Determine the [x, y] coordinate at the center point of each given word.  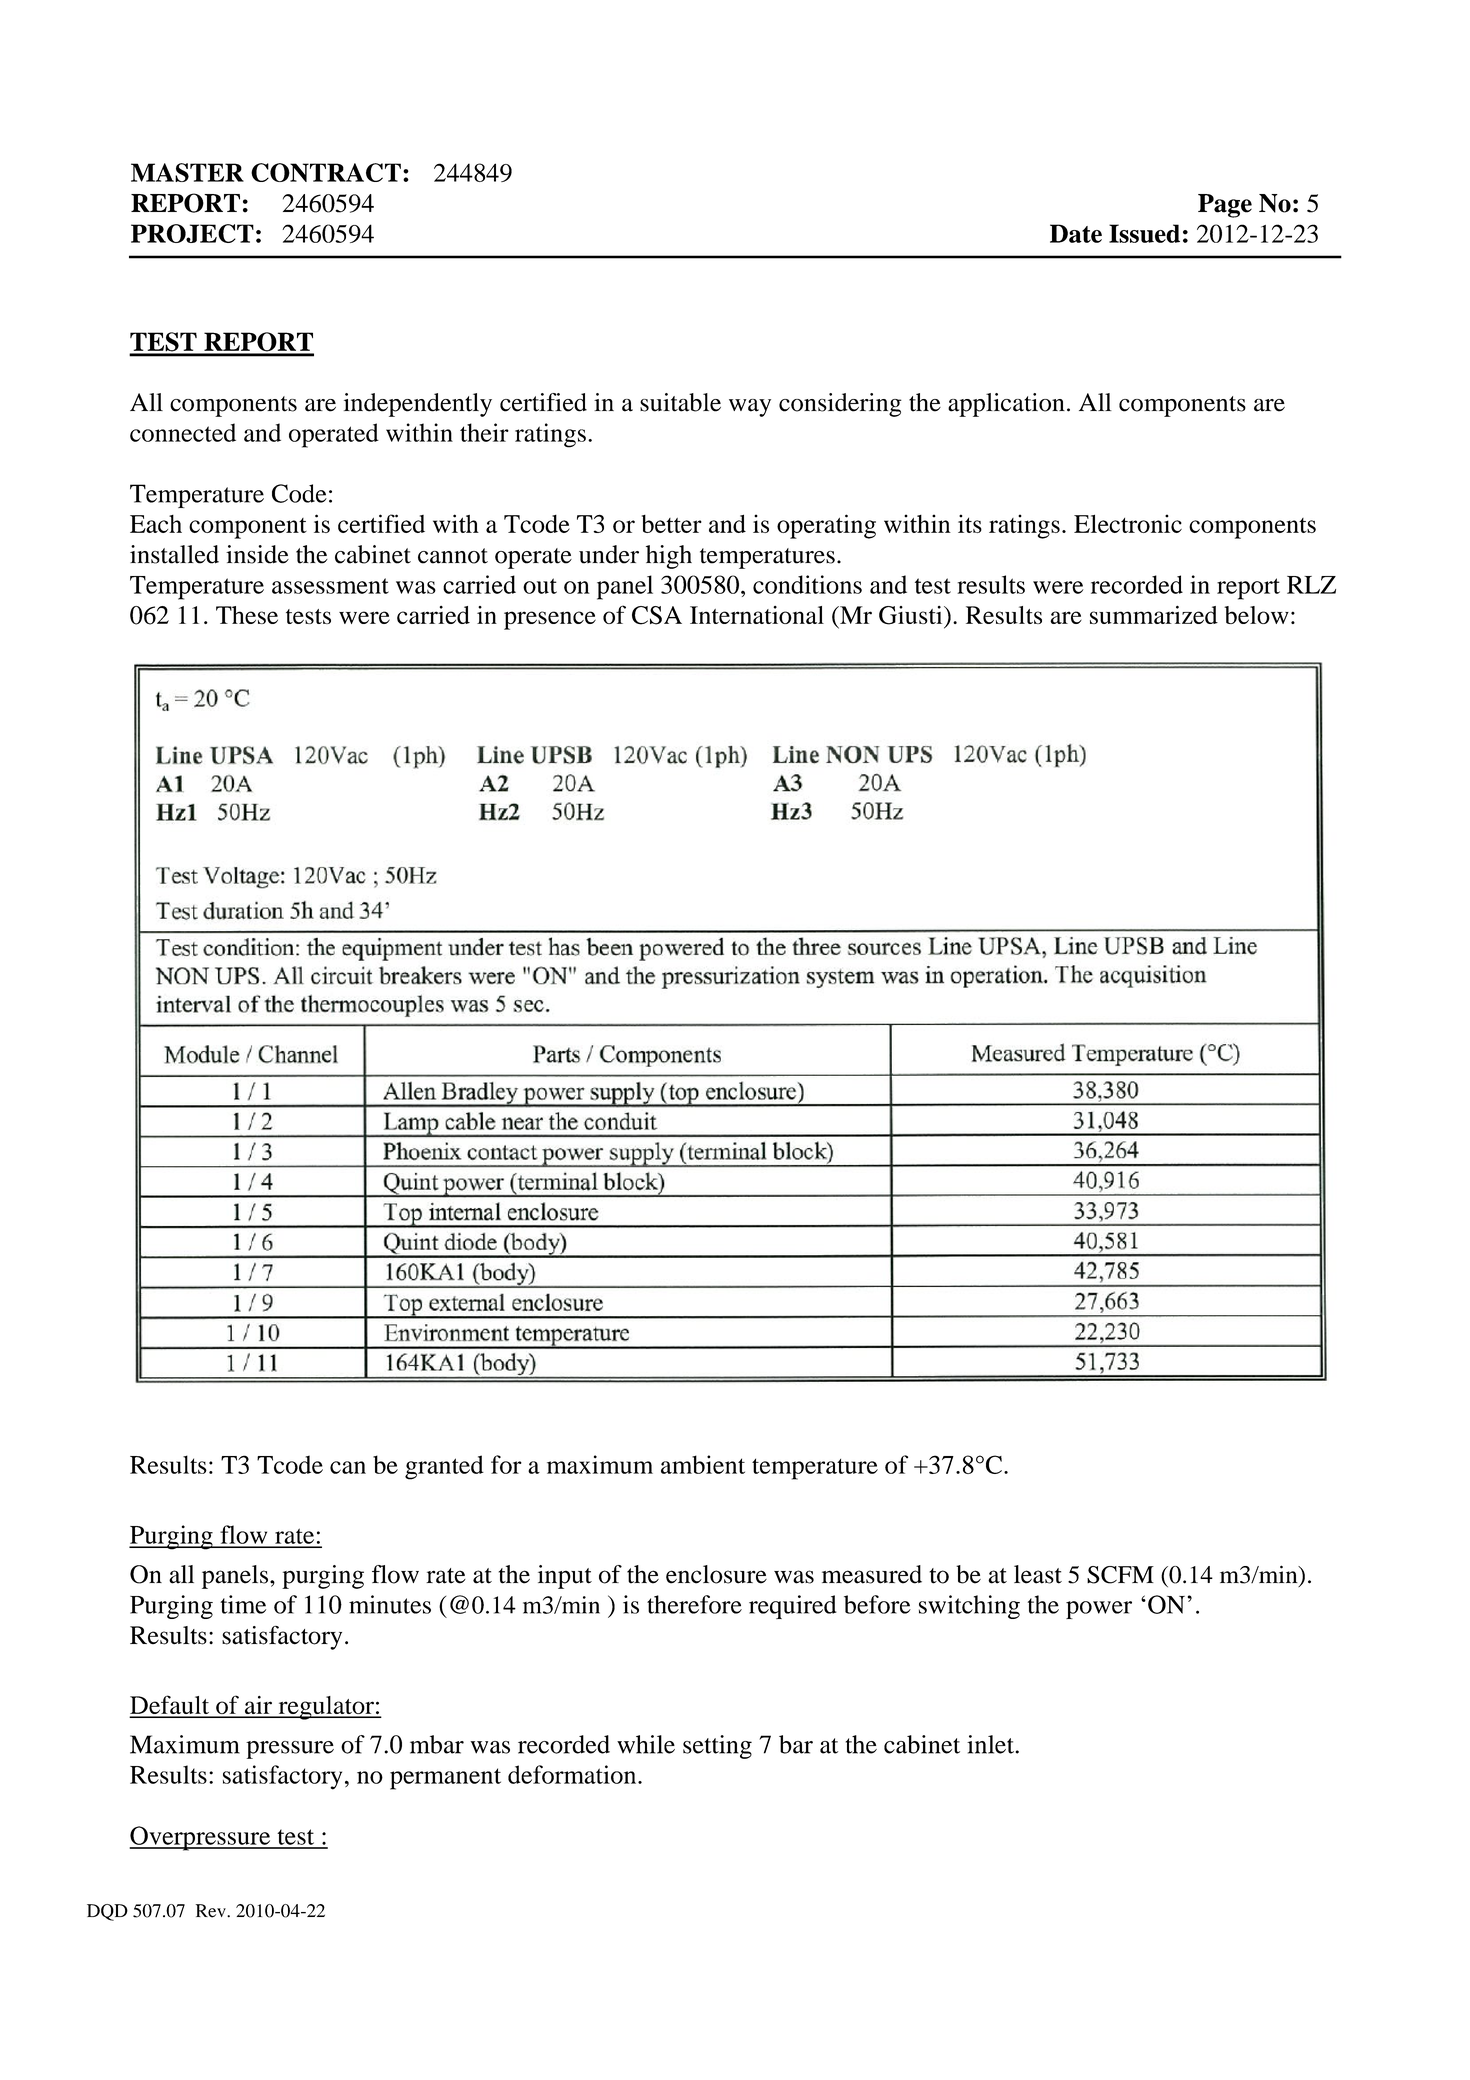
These [247, 615]
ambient [703, 1464]
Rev [212, 1911]
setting [717, 1747]
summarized [1154, 614]
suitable [680, 402]
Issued [1144, 233]
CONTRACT [326, 172]
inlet [990, 1744]
